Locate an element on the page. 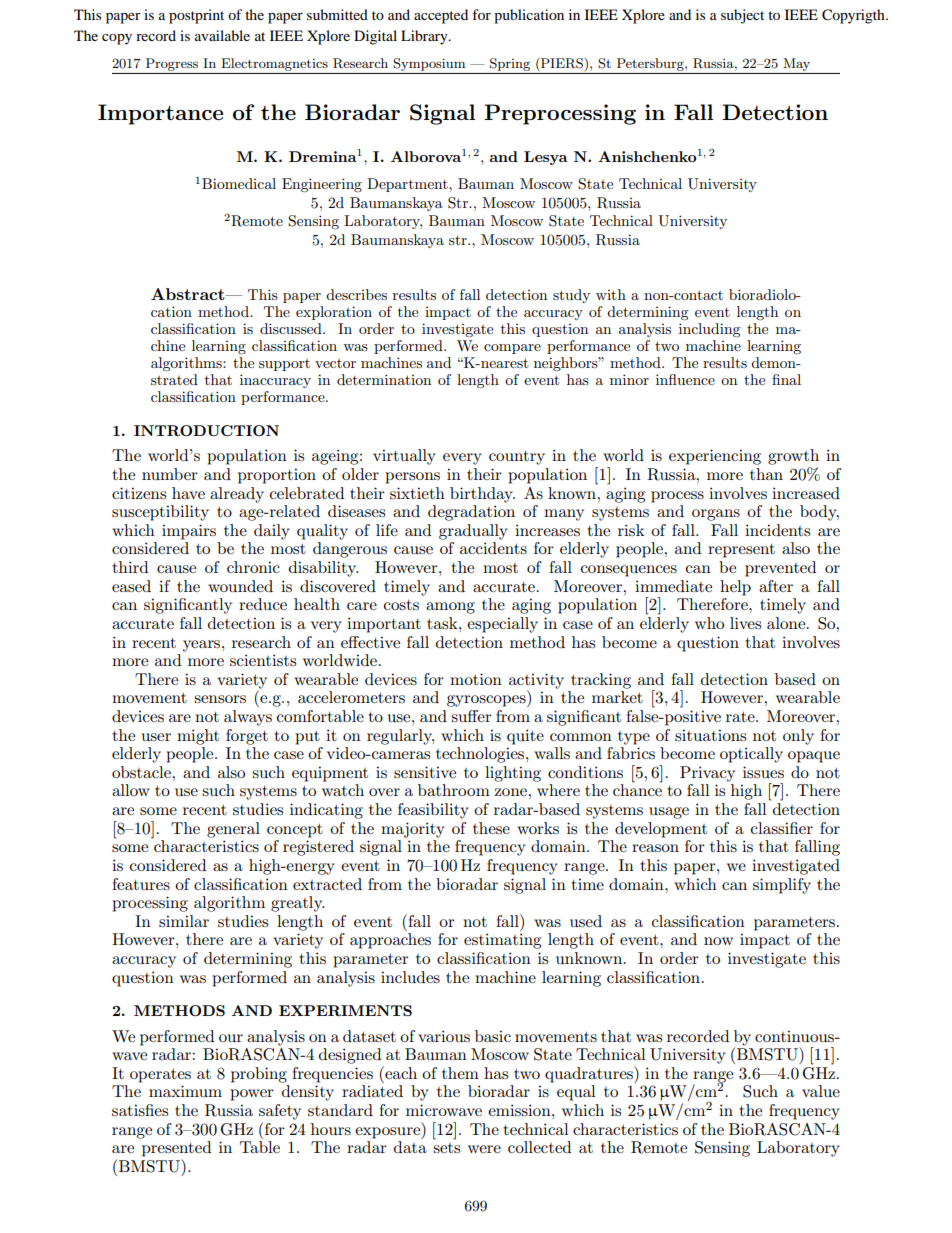 This page has height=1233, width=952. among is located at coordinates (450, 608).
